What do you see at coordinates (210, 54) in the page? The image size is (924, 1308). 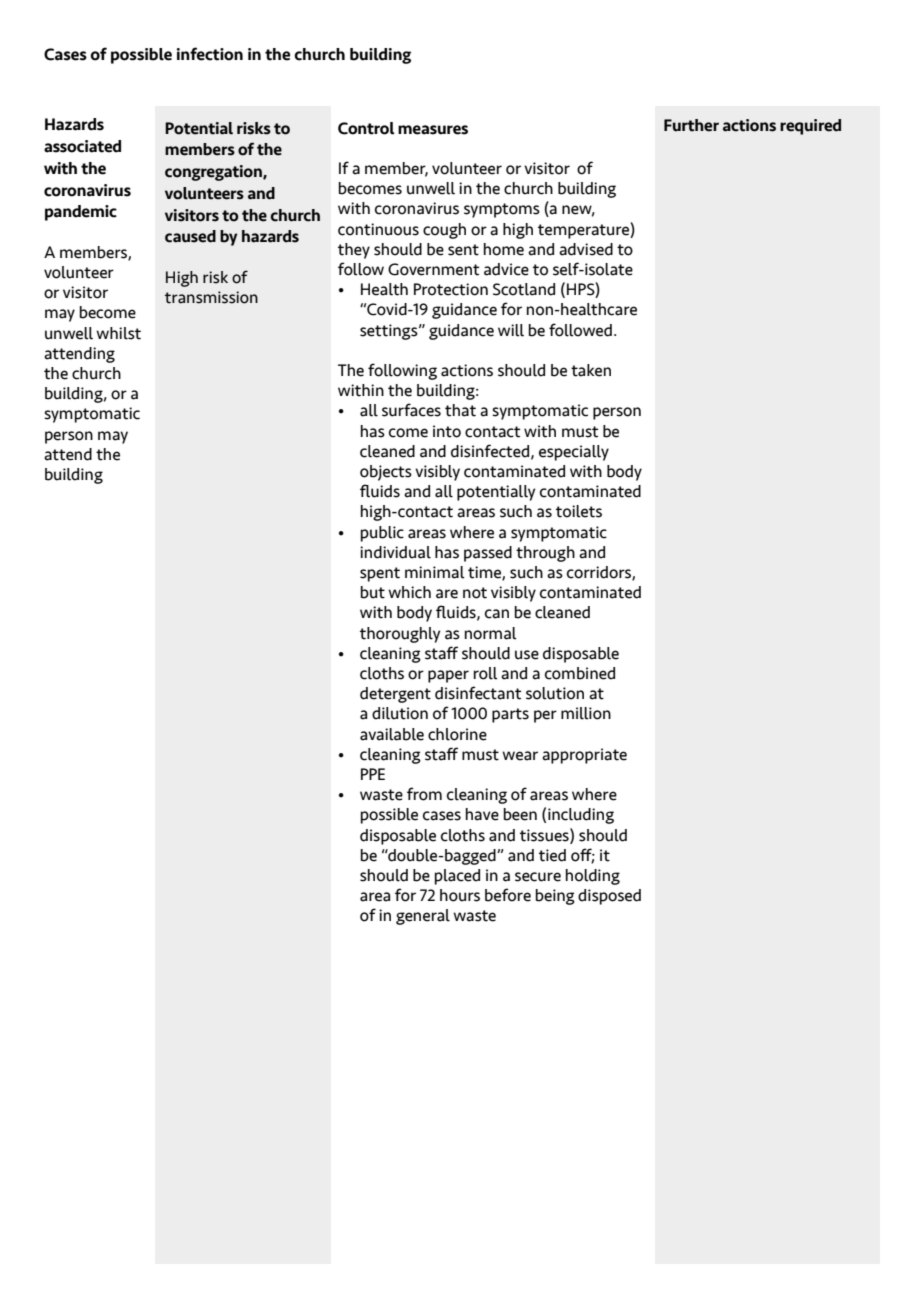 I see `infection` at bounding box center [210, 54].
